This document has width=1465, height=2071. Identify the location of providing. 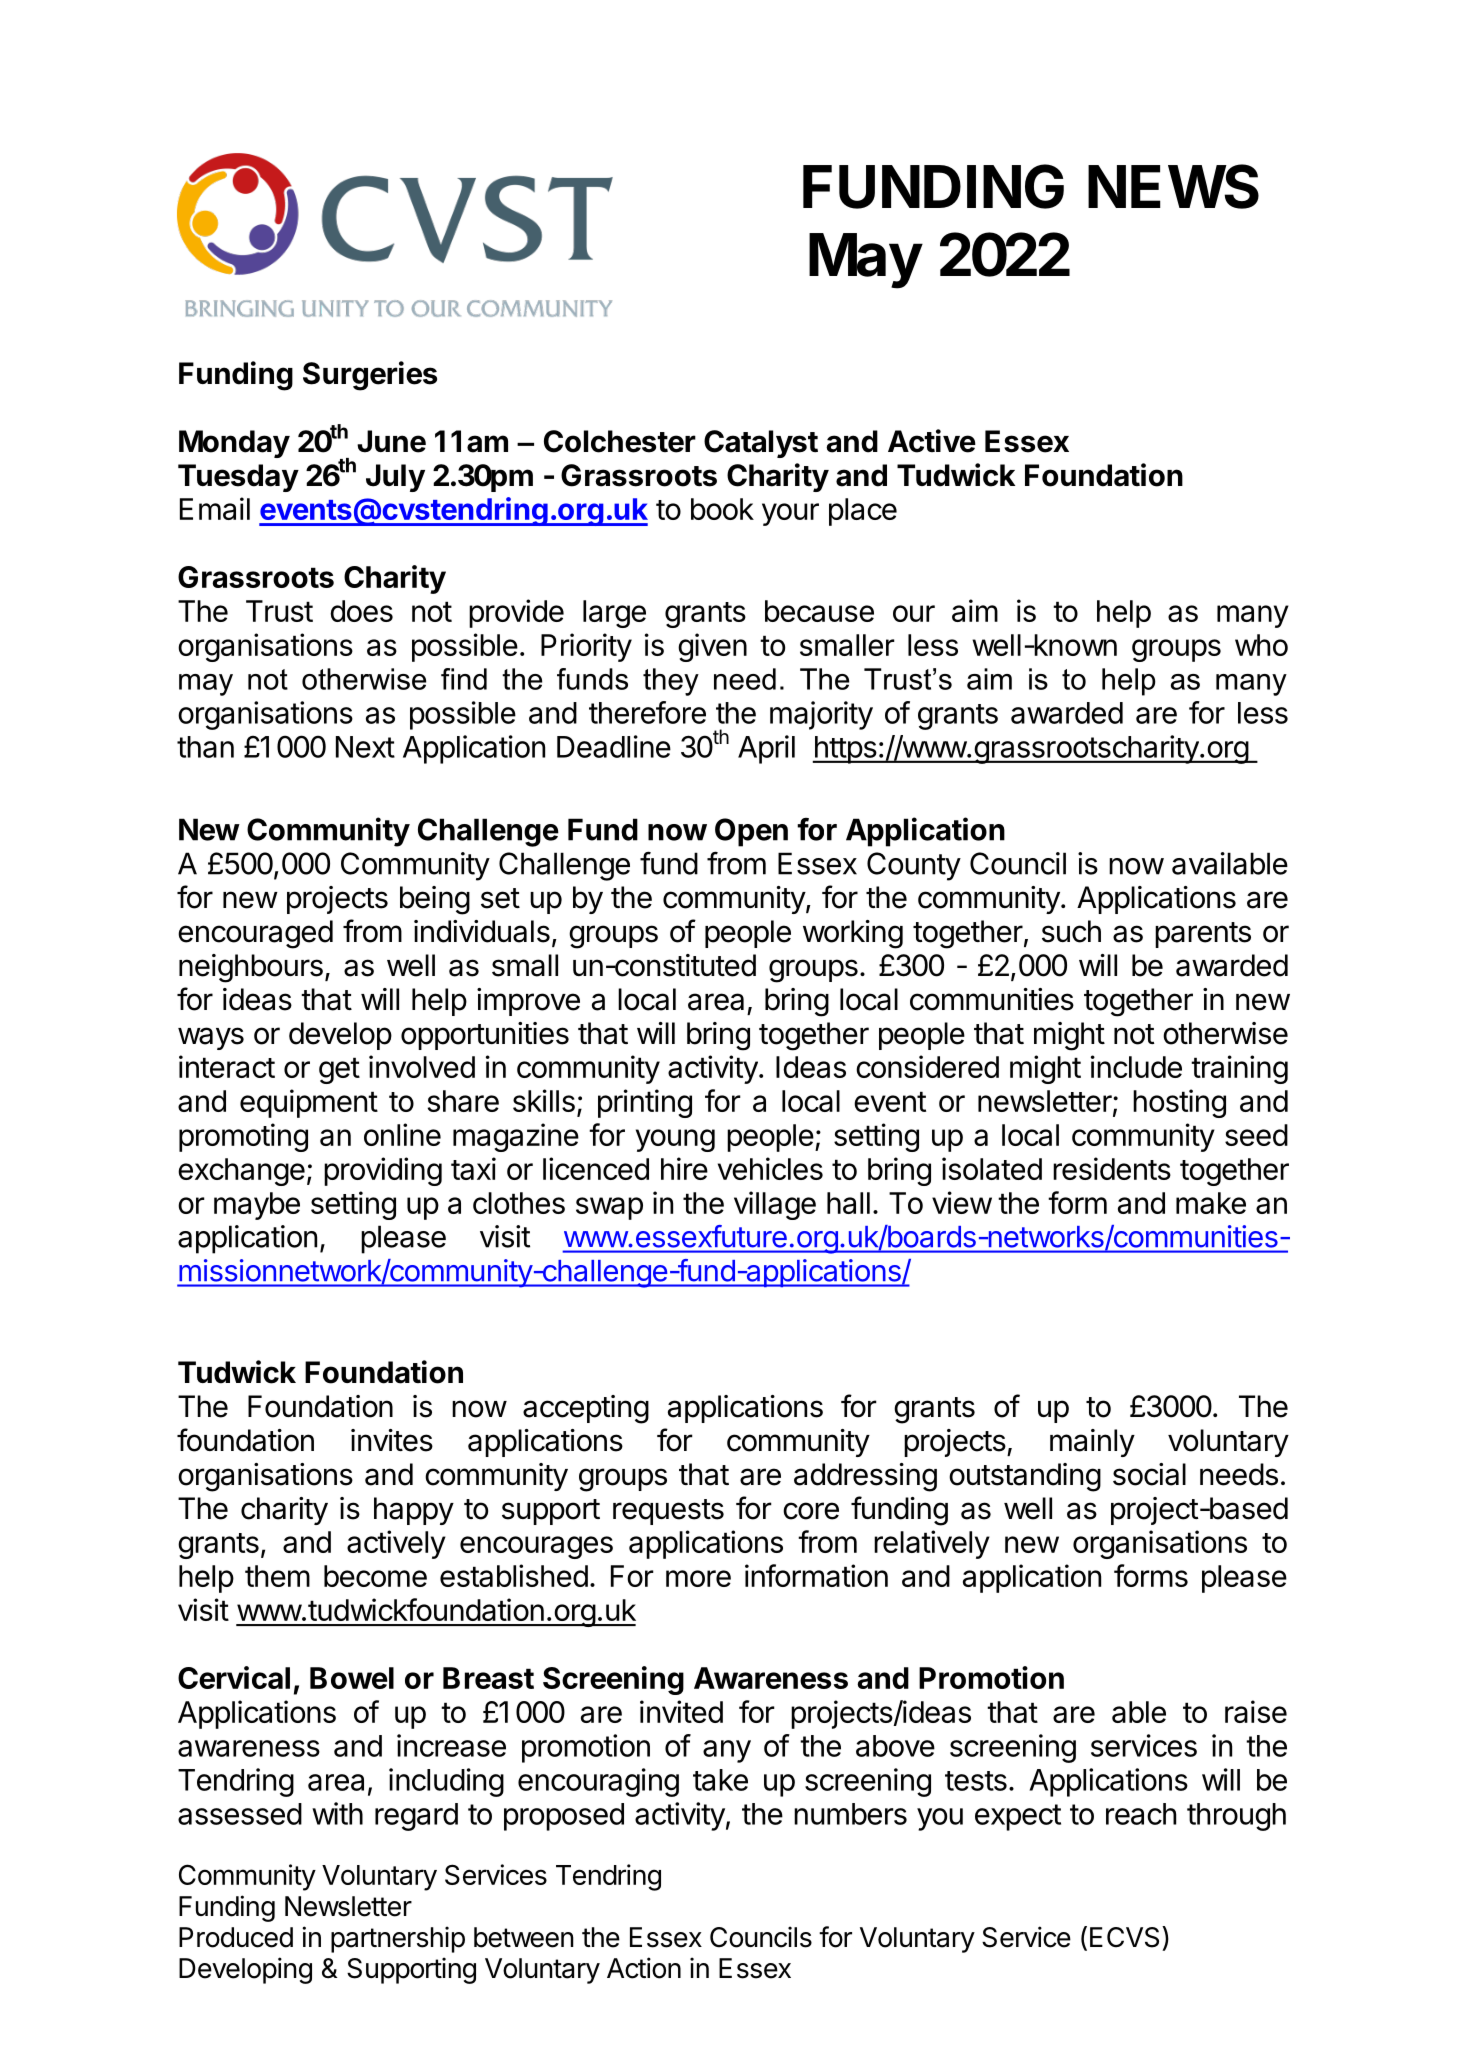
(383, 1171).
